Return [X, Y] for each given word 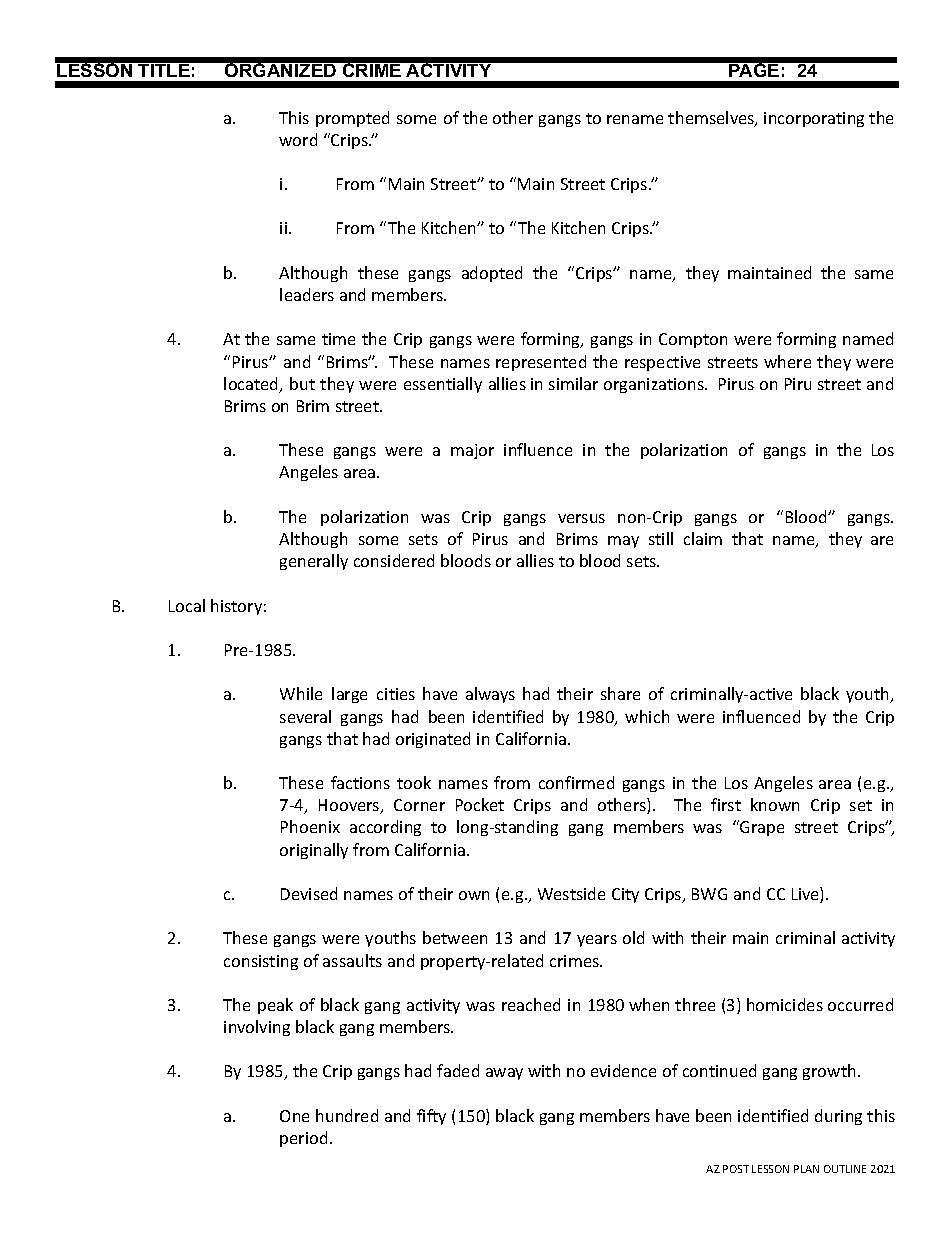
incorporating [814, 119]
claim [703, 538]
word [298, 139]
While [301, 693]
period [303, 1139]
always [490, 695]
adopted [492, 274]
